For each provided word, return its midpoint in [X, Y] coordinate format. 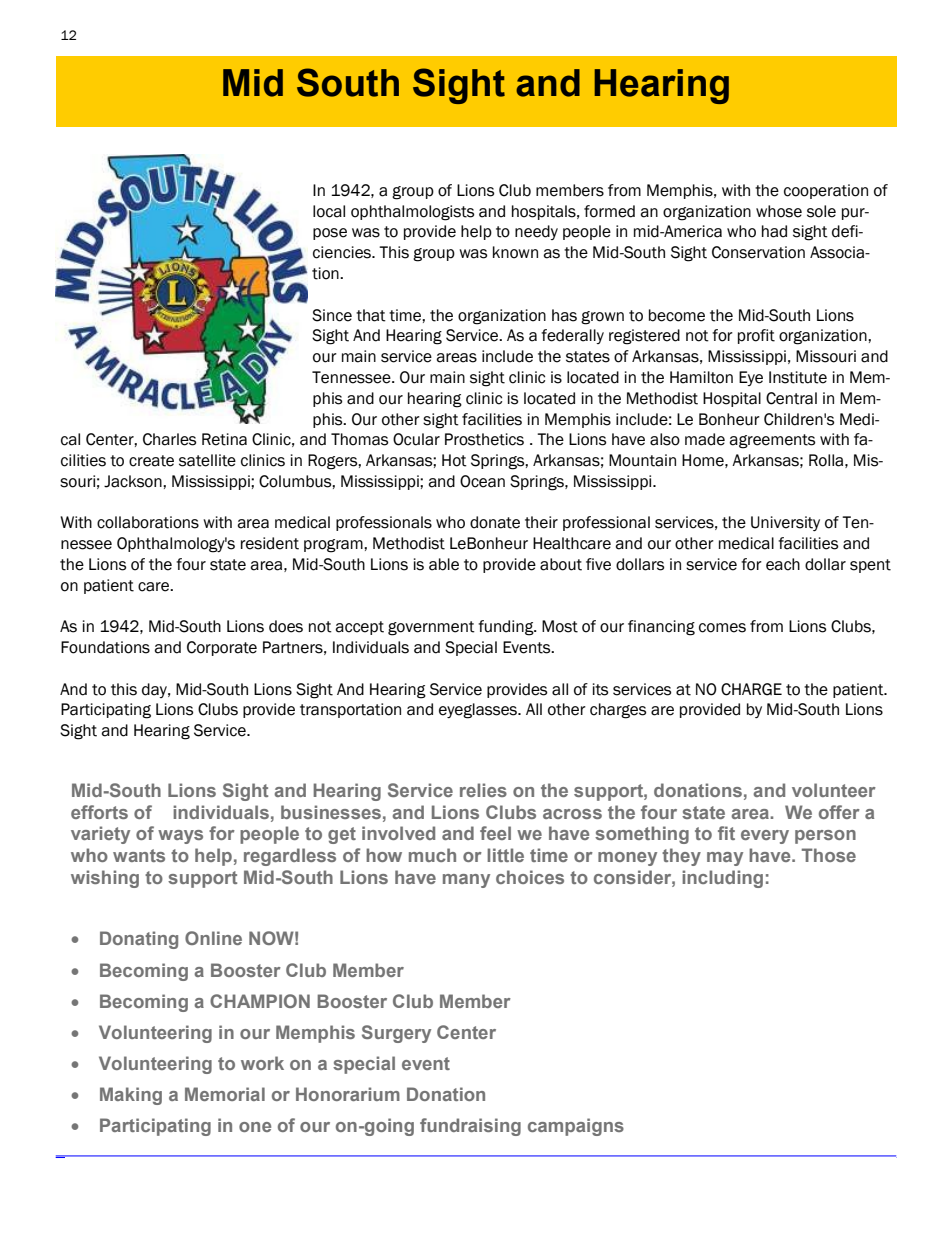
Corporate [222, 648]
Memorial [225, 1094]
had [774, 231]
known [515, 252]
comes [722, 628]
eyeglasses [479, 711]
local [329, 211]
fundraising [470, 1127]
